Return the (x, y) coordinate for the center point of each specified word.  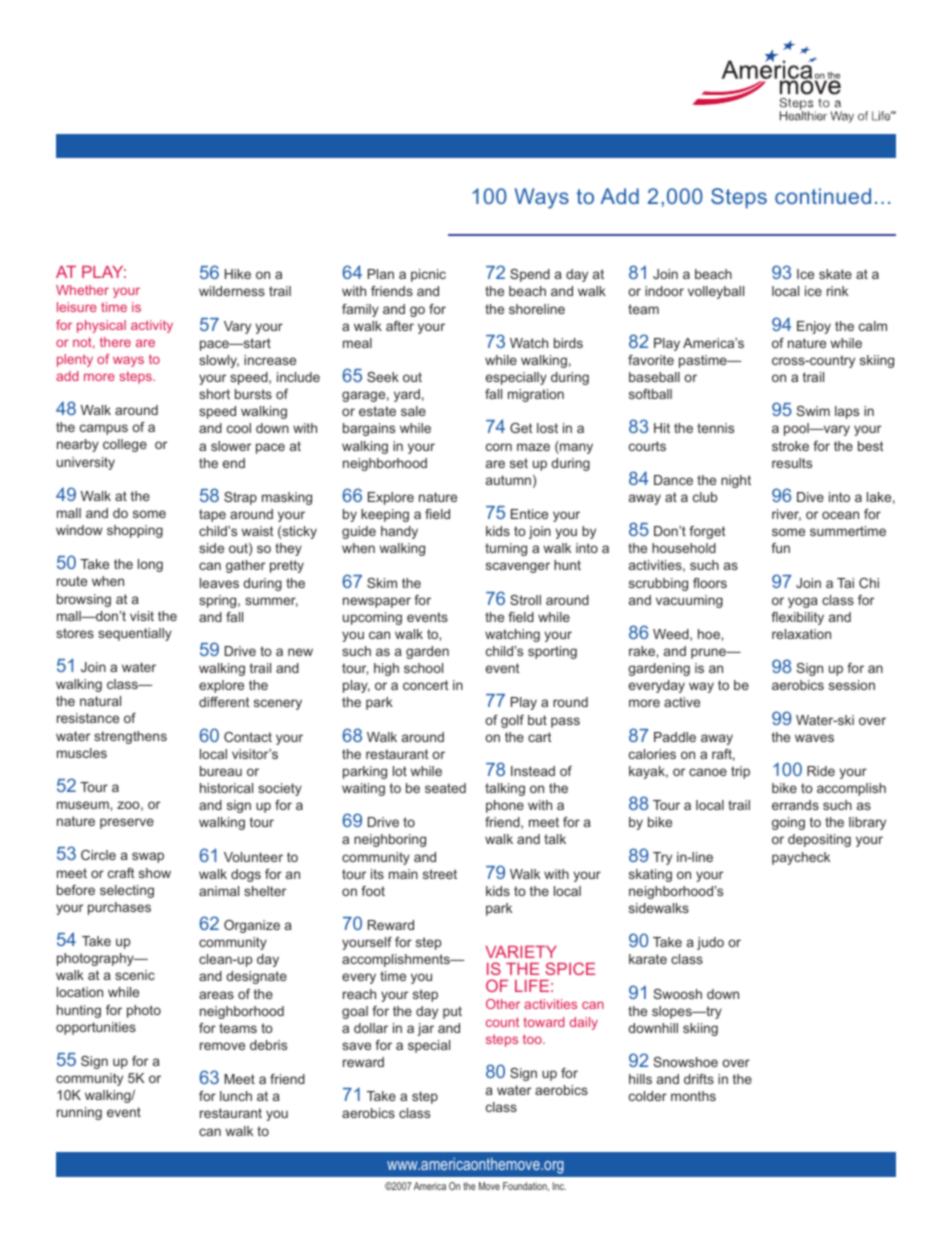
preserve (127, 823)
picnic (428, 275)
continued (823, 196)
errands (795, 805)
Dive (810, 497)
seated (445, 788)
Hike (238, 274)
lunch (236, 1096)
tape (212, 515)
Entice (529, 514)
